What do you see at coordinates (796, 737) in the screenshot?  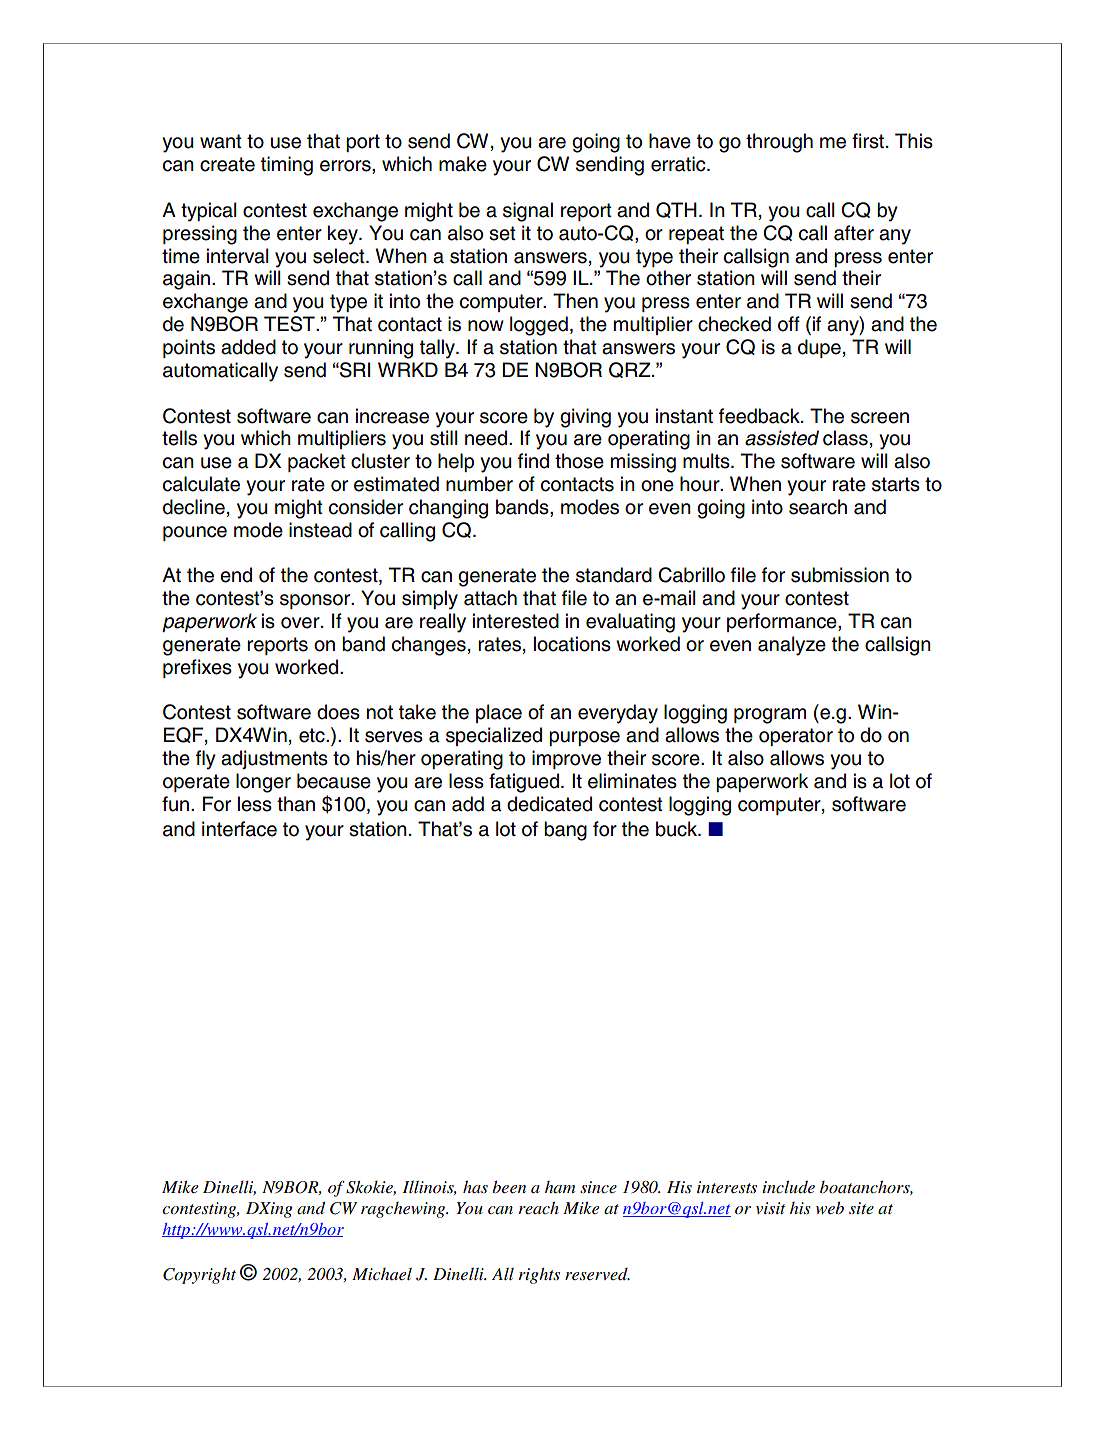 I see `operator` at bounding box center [796, 737].
